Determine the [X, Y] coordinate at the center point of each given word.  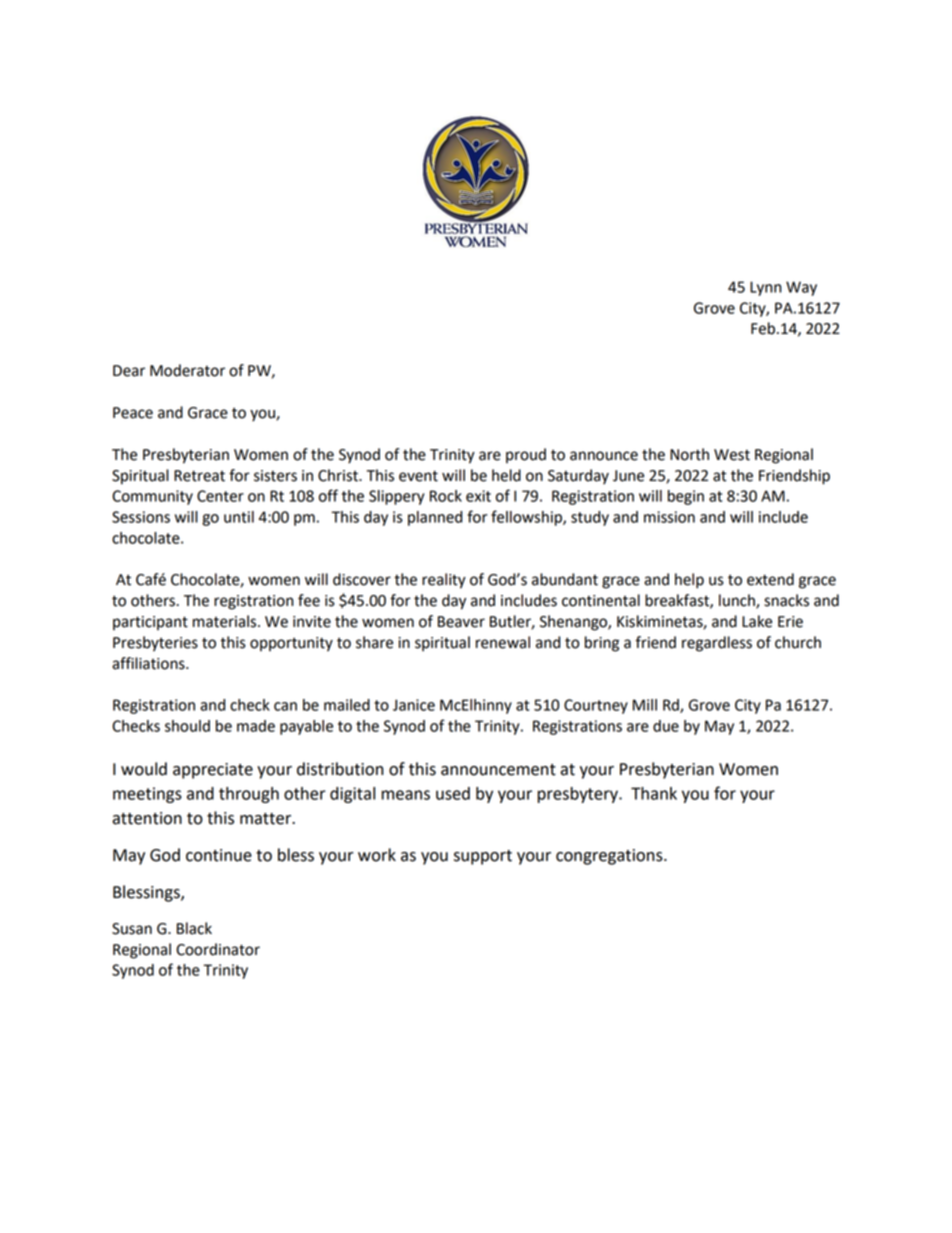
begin [686, 497]
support [483, 857]
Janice [414, 705]
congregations [610, 857]
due [666, 726]
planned [435, 518]
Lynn [765, 288]
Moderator [187, 370]
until [239, 517]
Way [801, 288]
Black [194, 928]
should [187, 726]
